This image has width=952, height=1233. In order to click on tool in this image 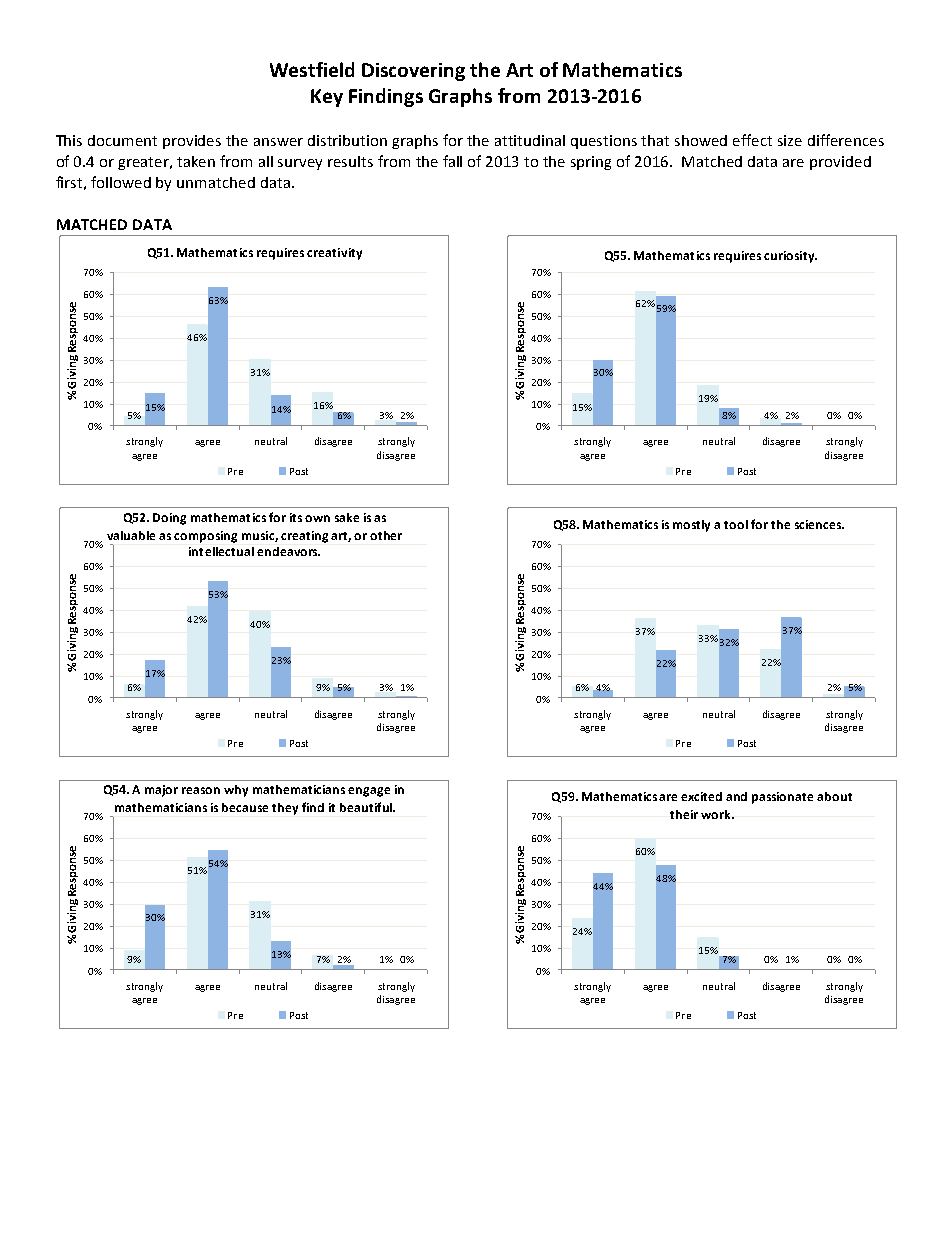, I will do `click(736, 524)`.
